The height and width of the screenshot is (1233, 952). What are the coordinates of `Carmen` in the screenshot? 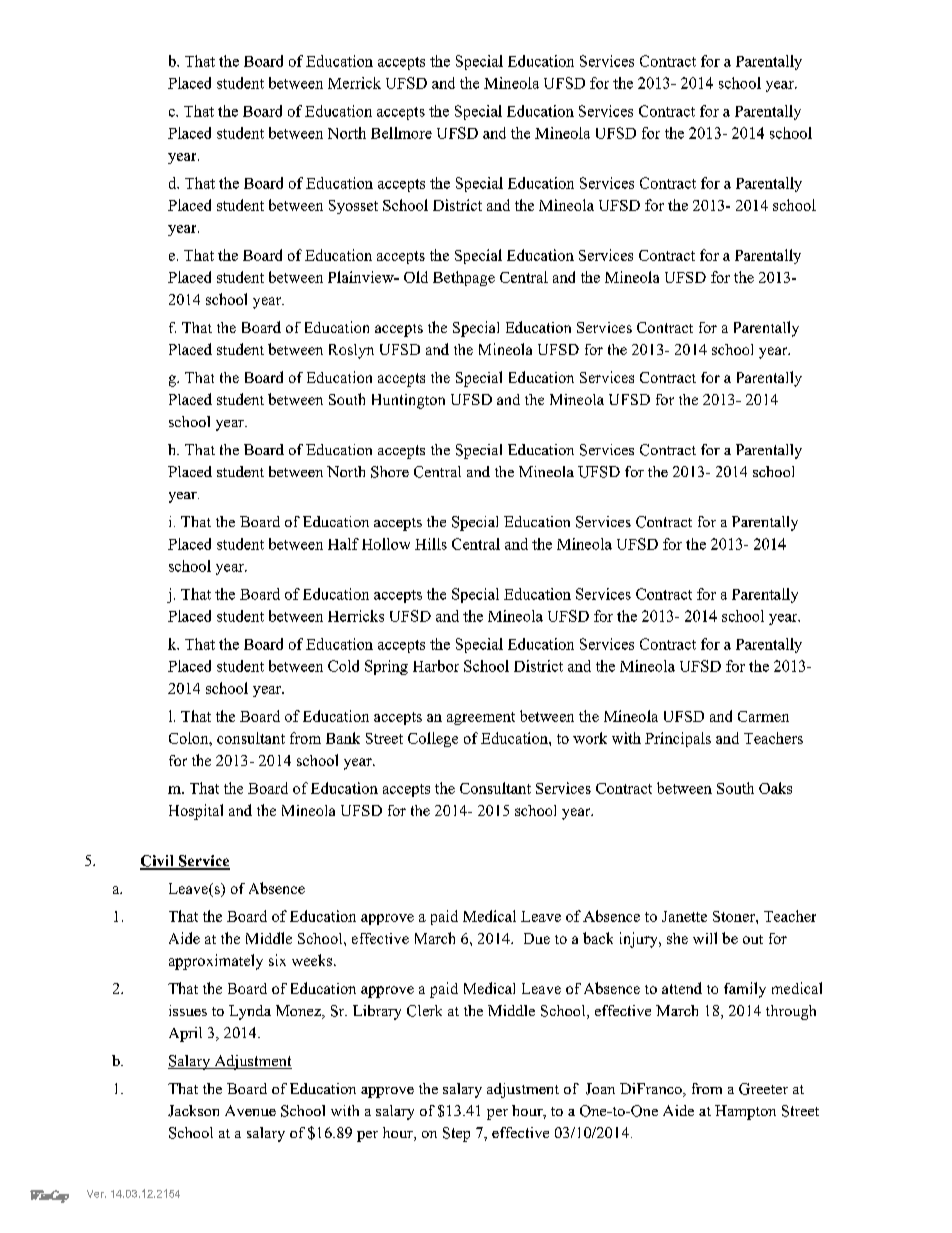 It's located at (763, 716).
